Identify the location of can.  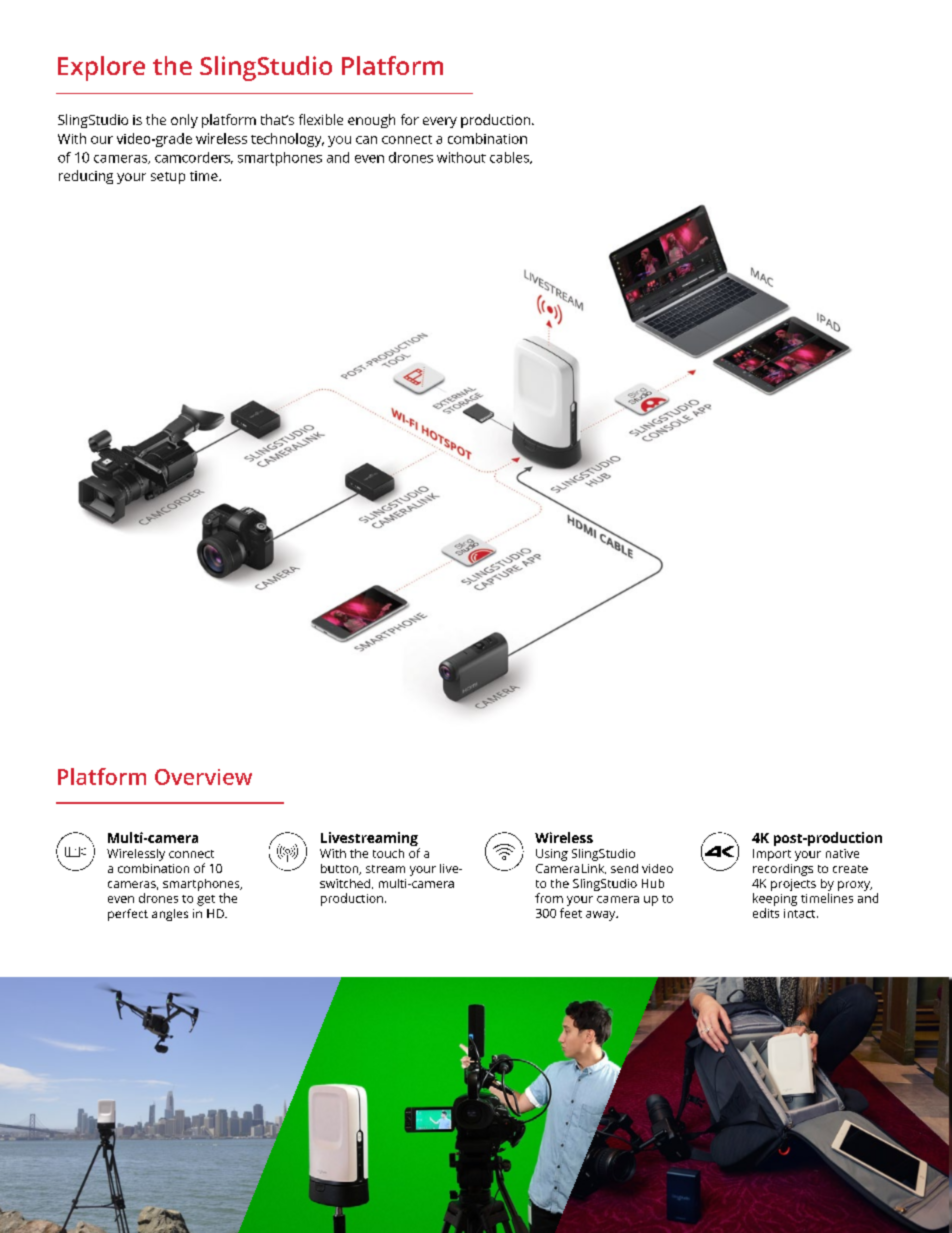
(366, 140).
